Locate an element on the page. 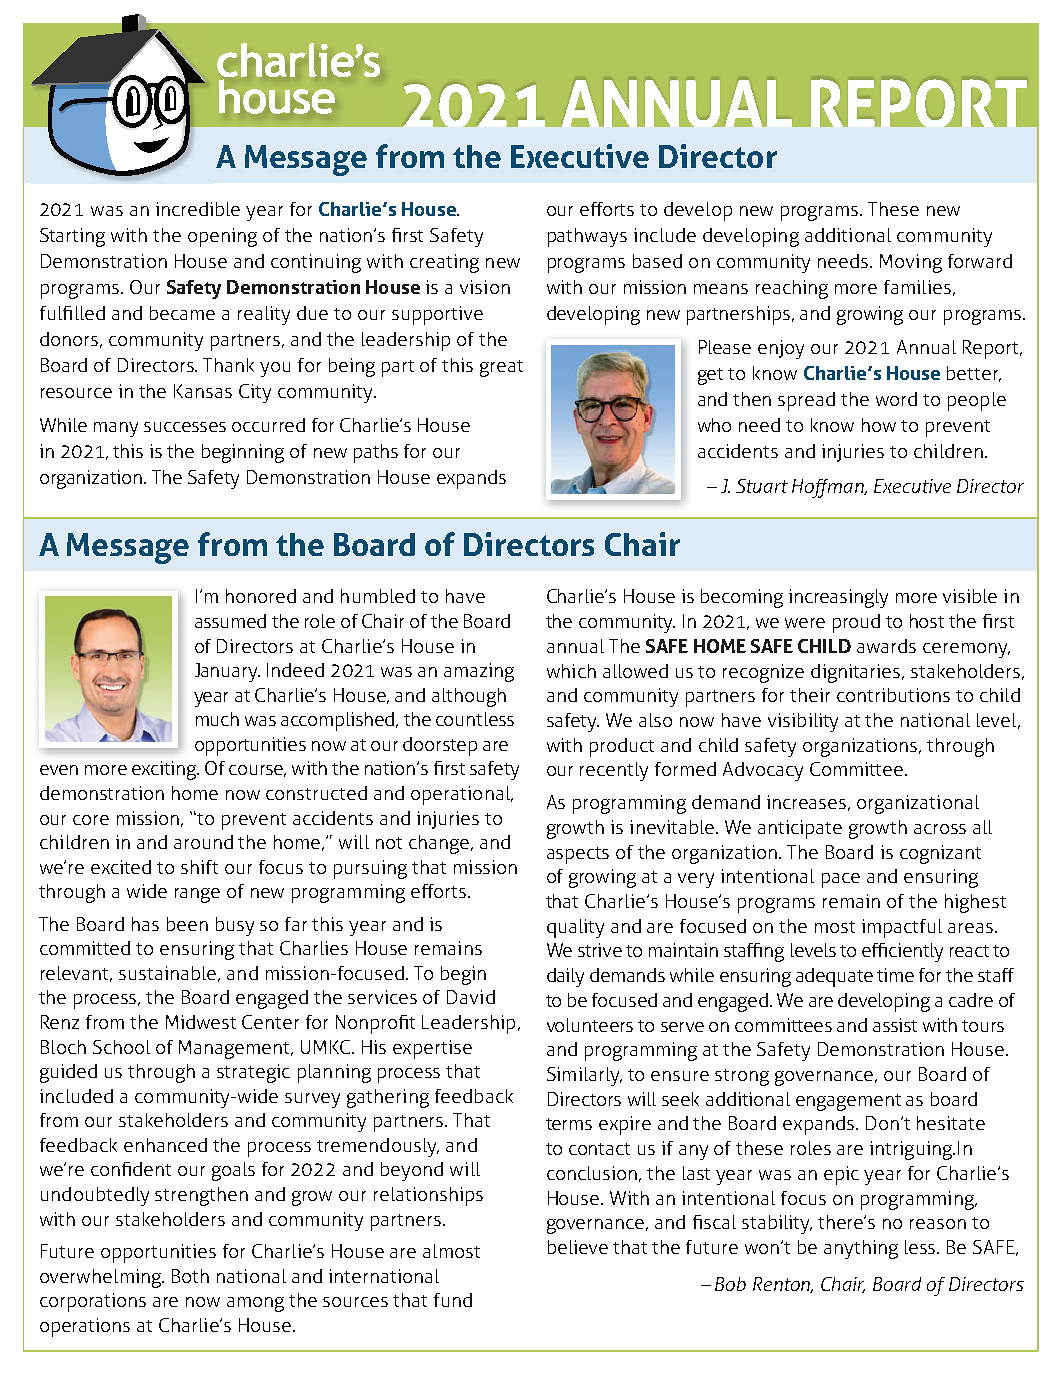 The image size is (1062, 1375). paths is located at coordinates (376, 453).
